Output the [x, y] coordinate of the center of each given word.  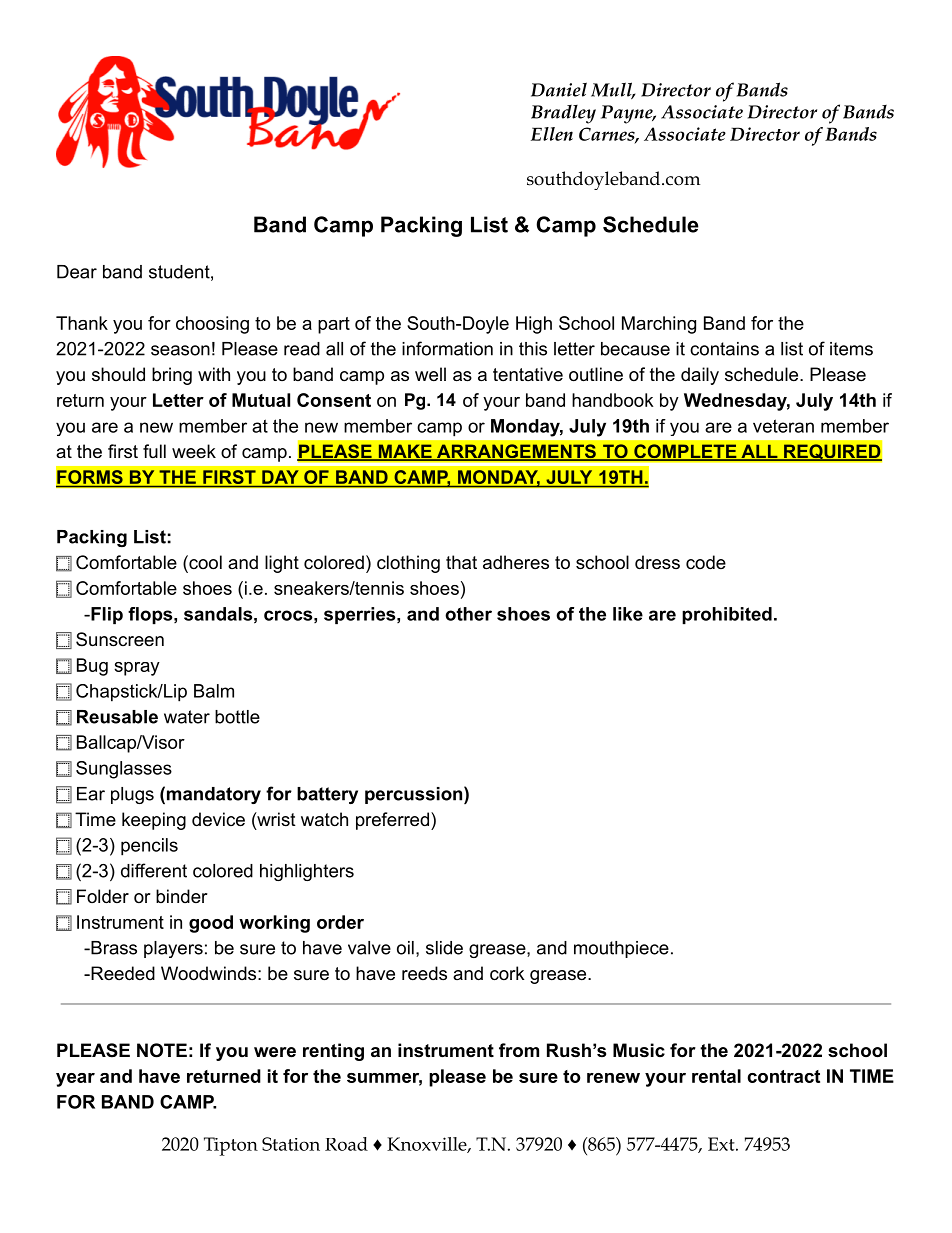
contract [784, 1076]
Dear [77, 272]
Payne [628, 114]
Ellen [552, 134]
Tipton [231, 1146]
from [519, 1050]
